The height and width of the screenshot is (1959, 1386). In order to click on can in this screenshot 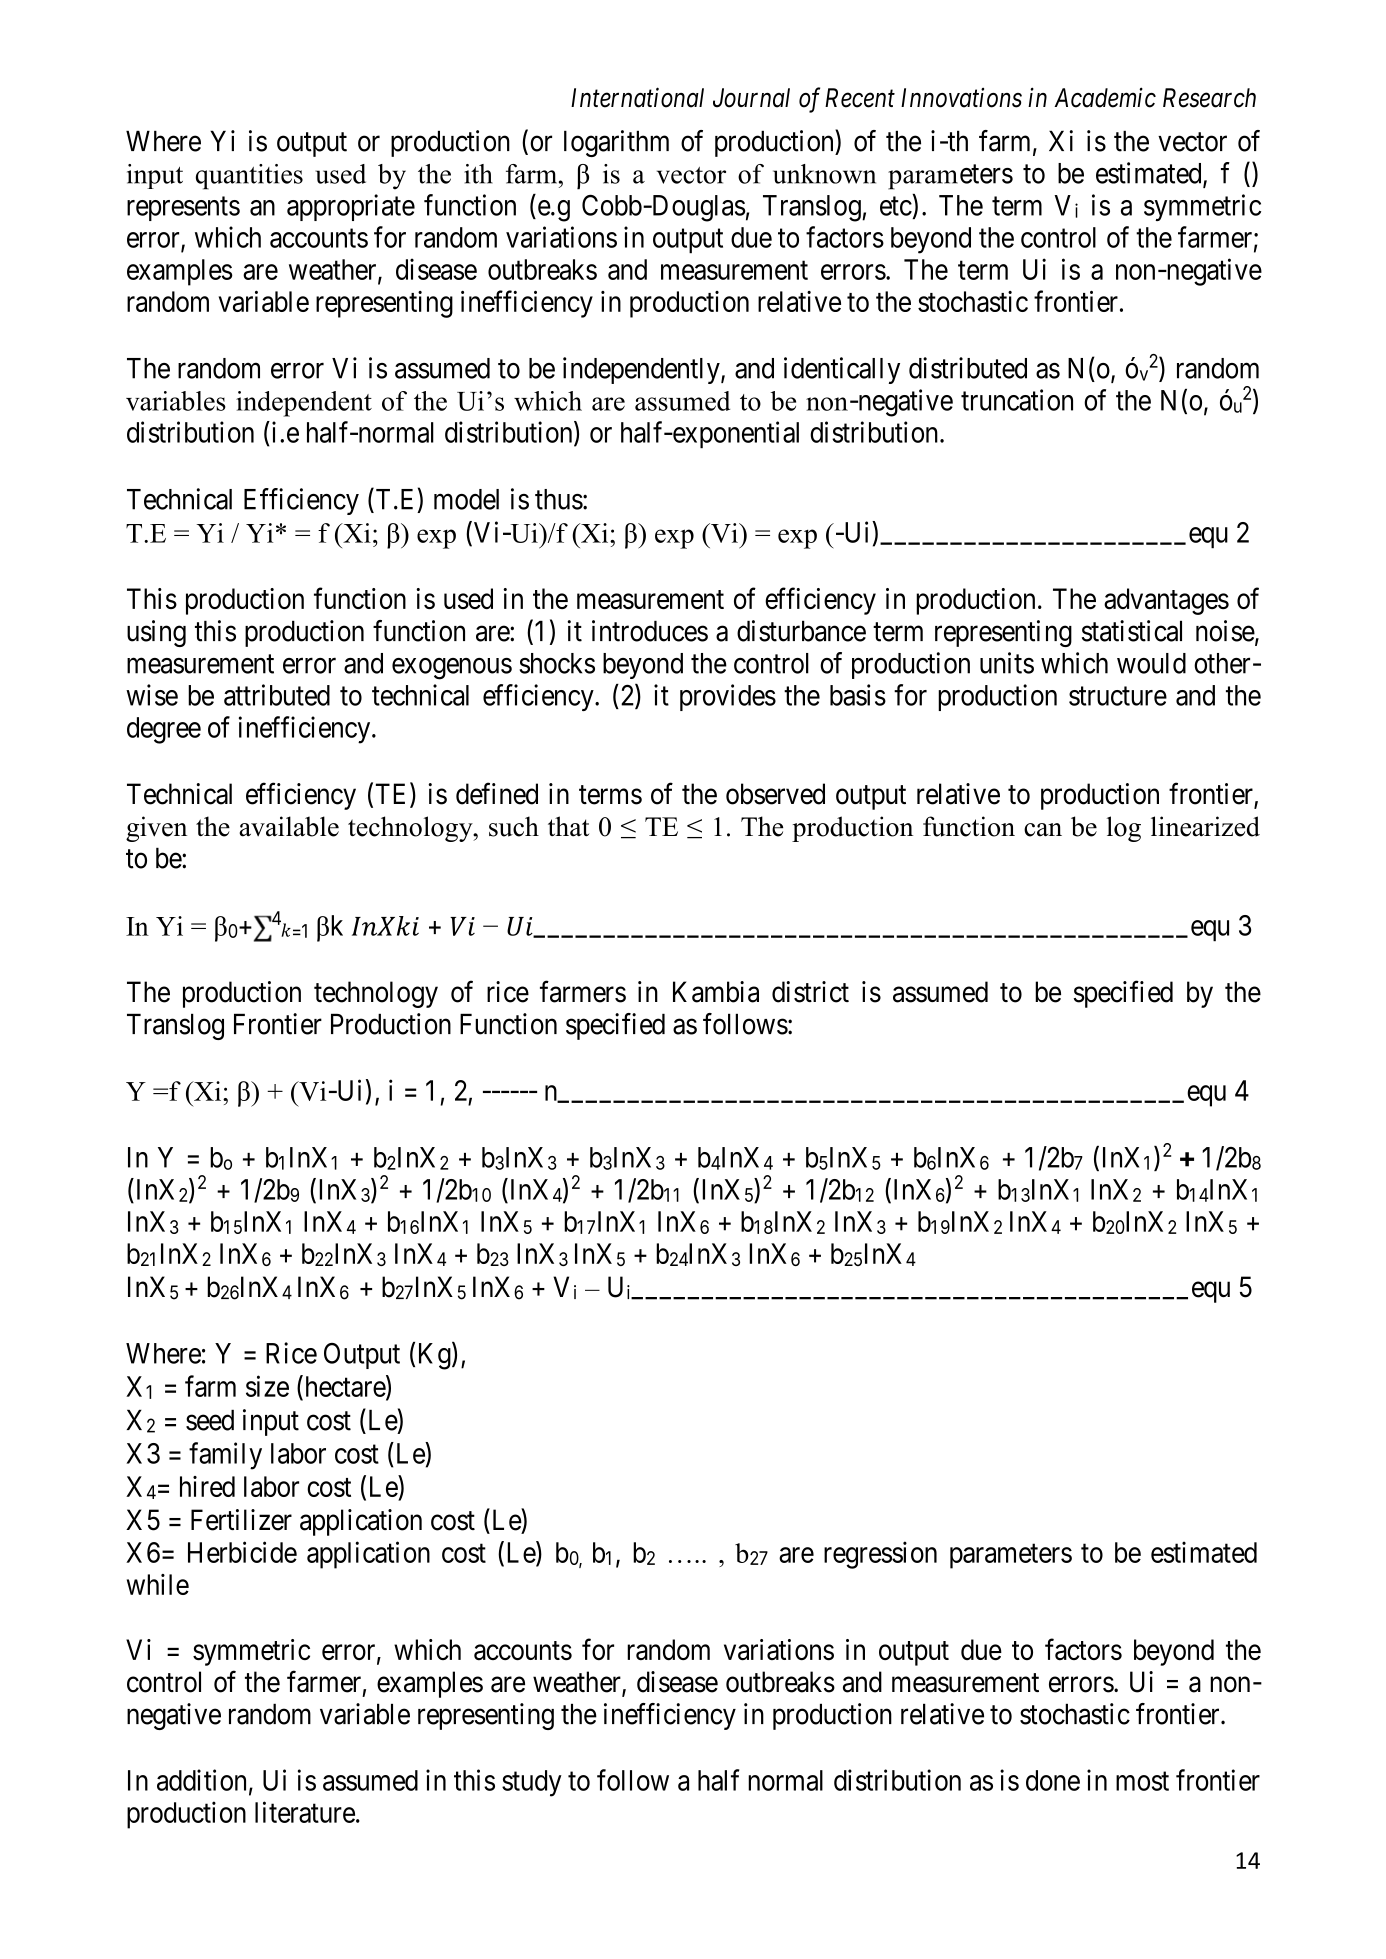, I will do `click(1043, 830)`.
